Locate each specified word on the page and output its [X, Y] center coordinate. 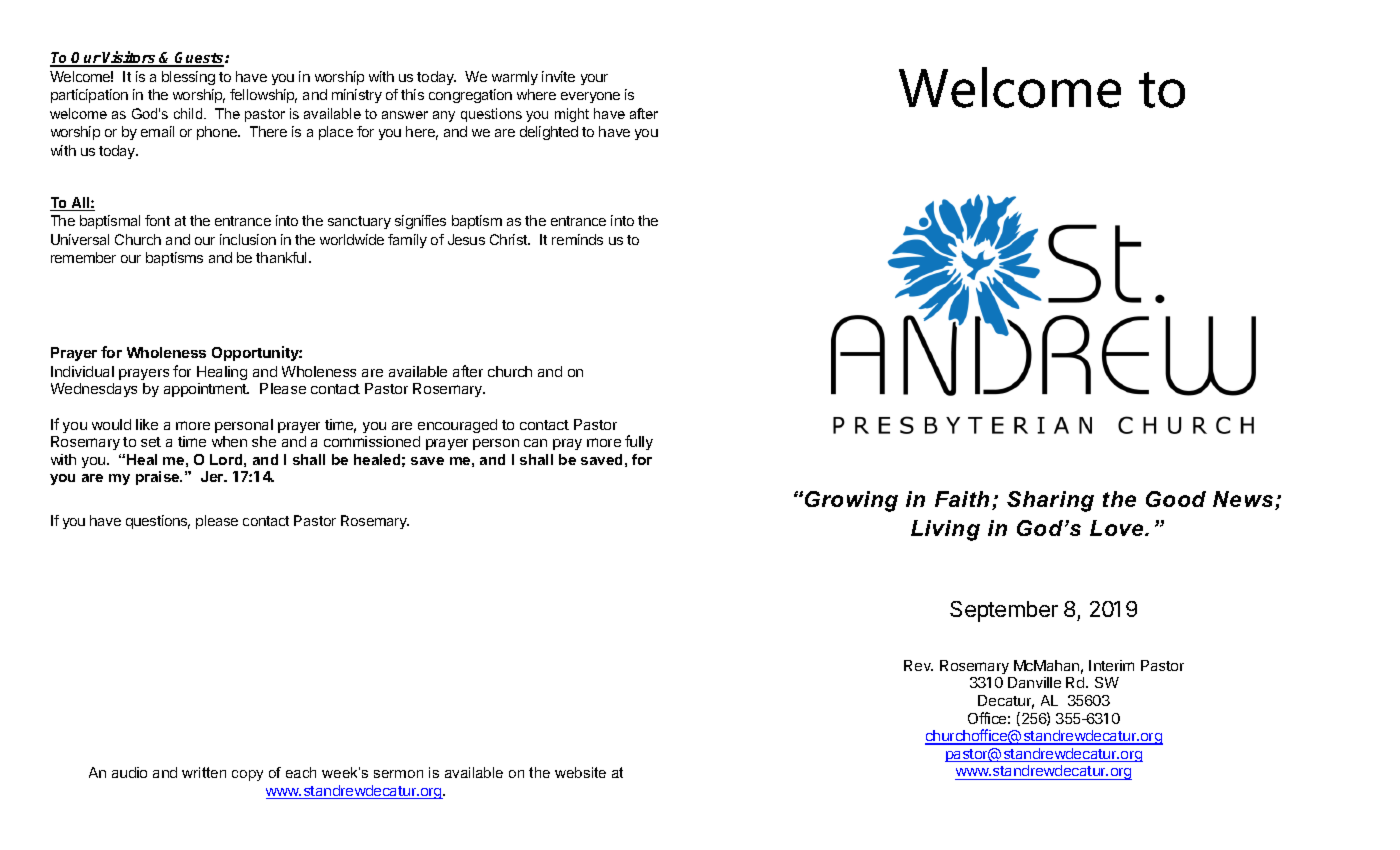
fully [639, 442]
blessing [188, 78]
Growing [851, 501]
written [204, 772]
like [147, 424]
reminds [577, 239]
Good [1176, 499]
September [1004, 611]
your [594, 79]
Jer [213, 476]
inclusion [248, 239]
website [580, 772]
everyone [590, 97]
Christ [510, 239]
